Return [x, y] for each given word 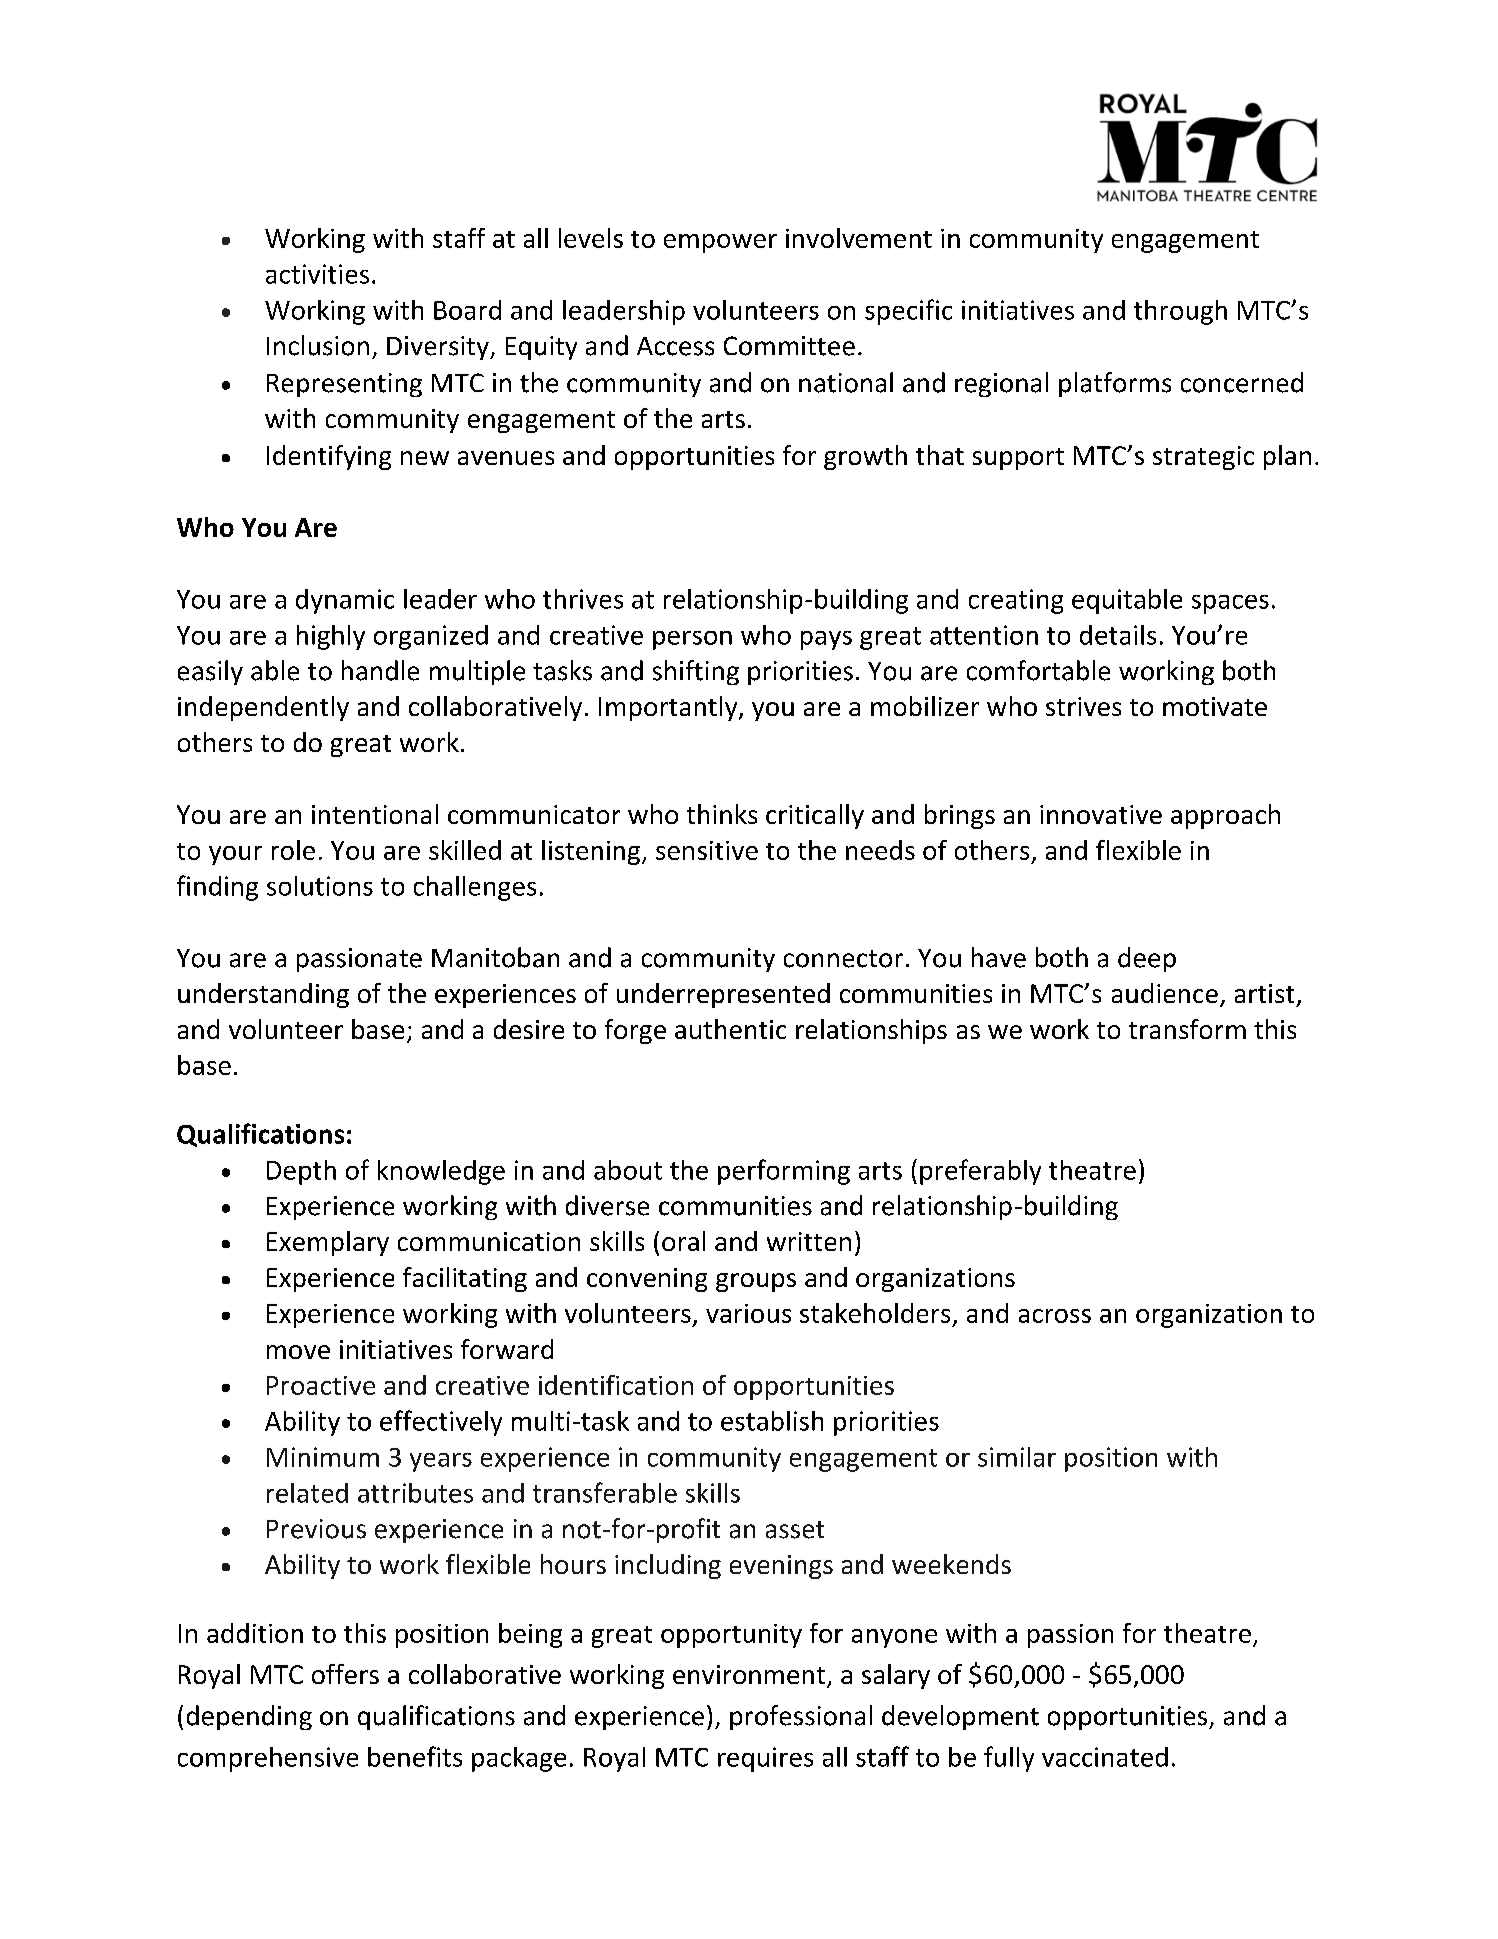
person [692, 640]
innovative [1101, 814]
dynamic [345, 601]
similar [1017, 1457]
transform [1187, 1029]
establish [772, 1421]
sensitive [707, 850]
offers [345, 1674]
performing [784, 1172]
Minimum [323, 1457]
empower [720, 243]
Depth [301, 1172]
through [1180, 312]
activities [317, 274]
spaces [1230, 604]
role [293, 850]
